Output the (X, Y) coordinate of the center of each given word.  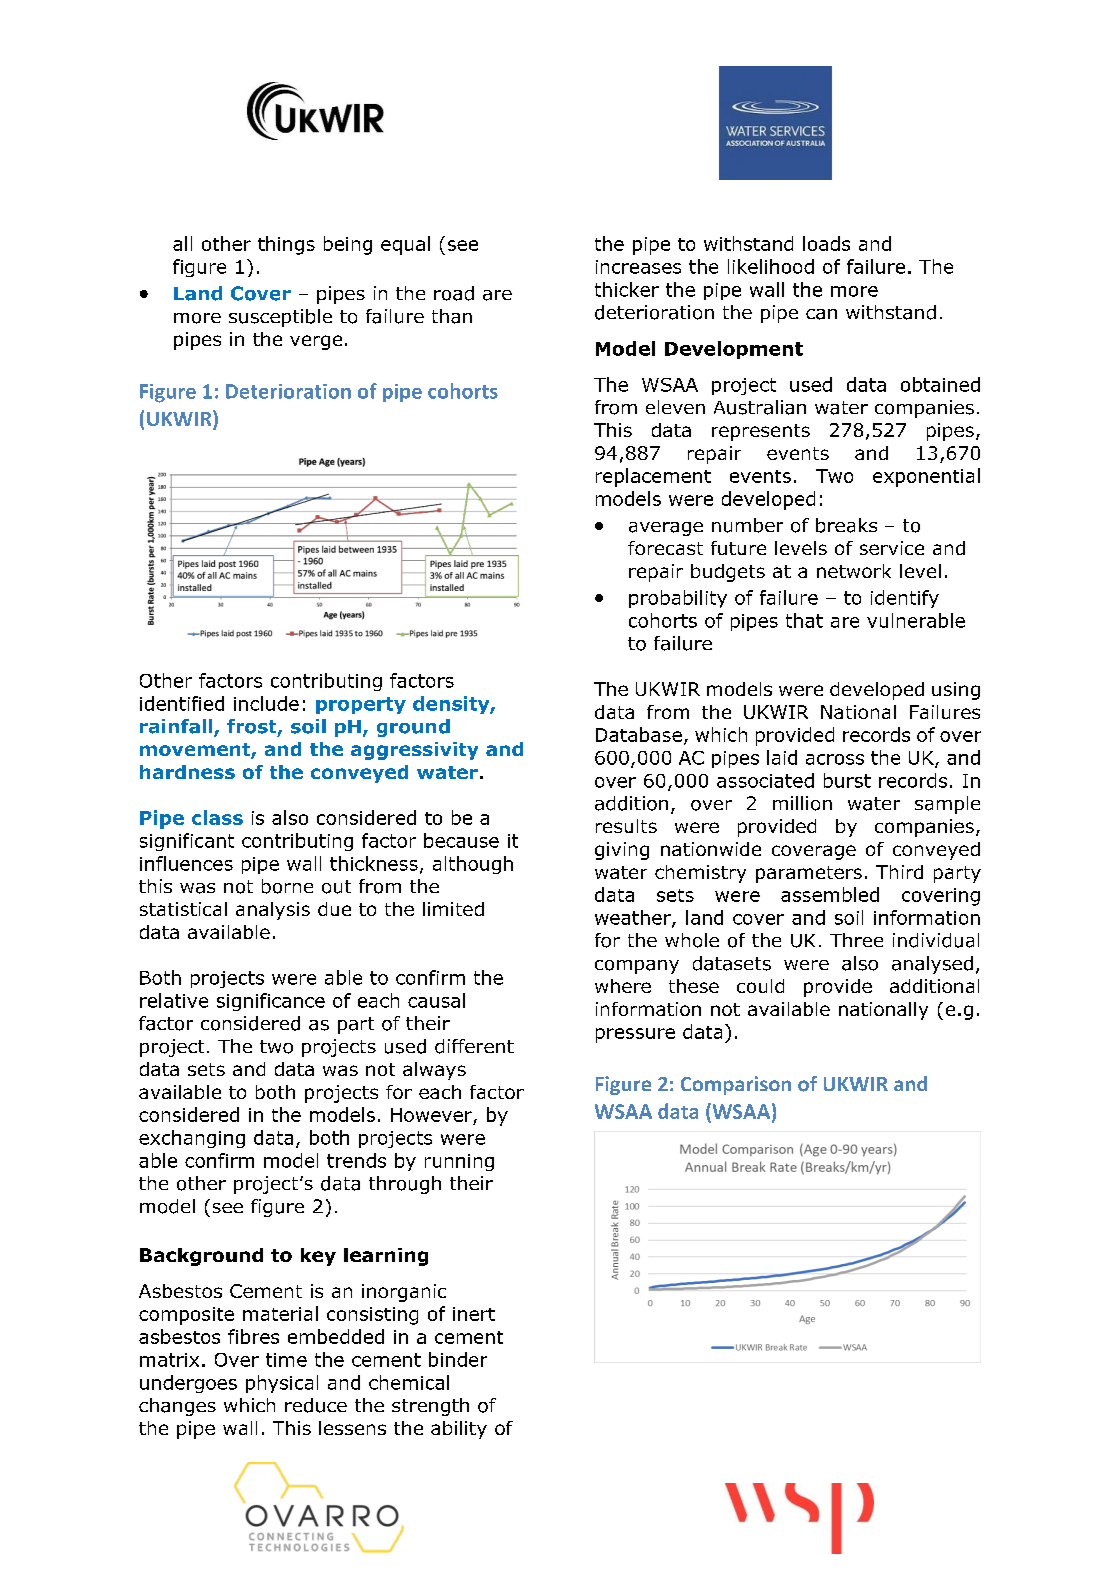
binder (458, 1359)
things (286, 245)
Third (899, 872)
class (217, 817)
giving (622, 851)
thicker (627, 289)
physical (282, 1384)
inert (474, 1314)
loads (826, 243)
